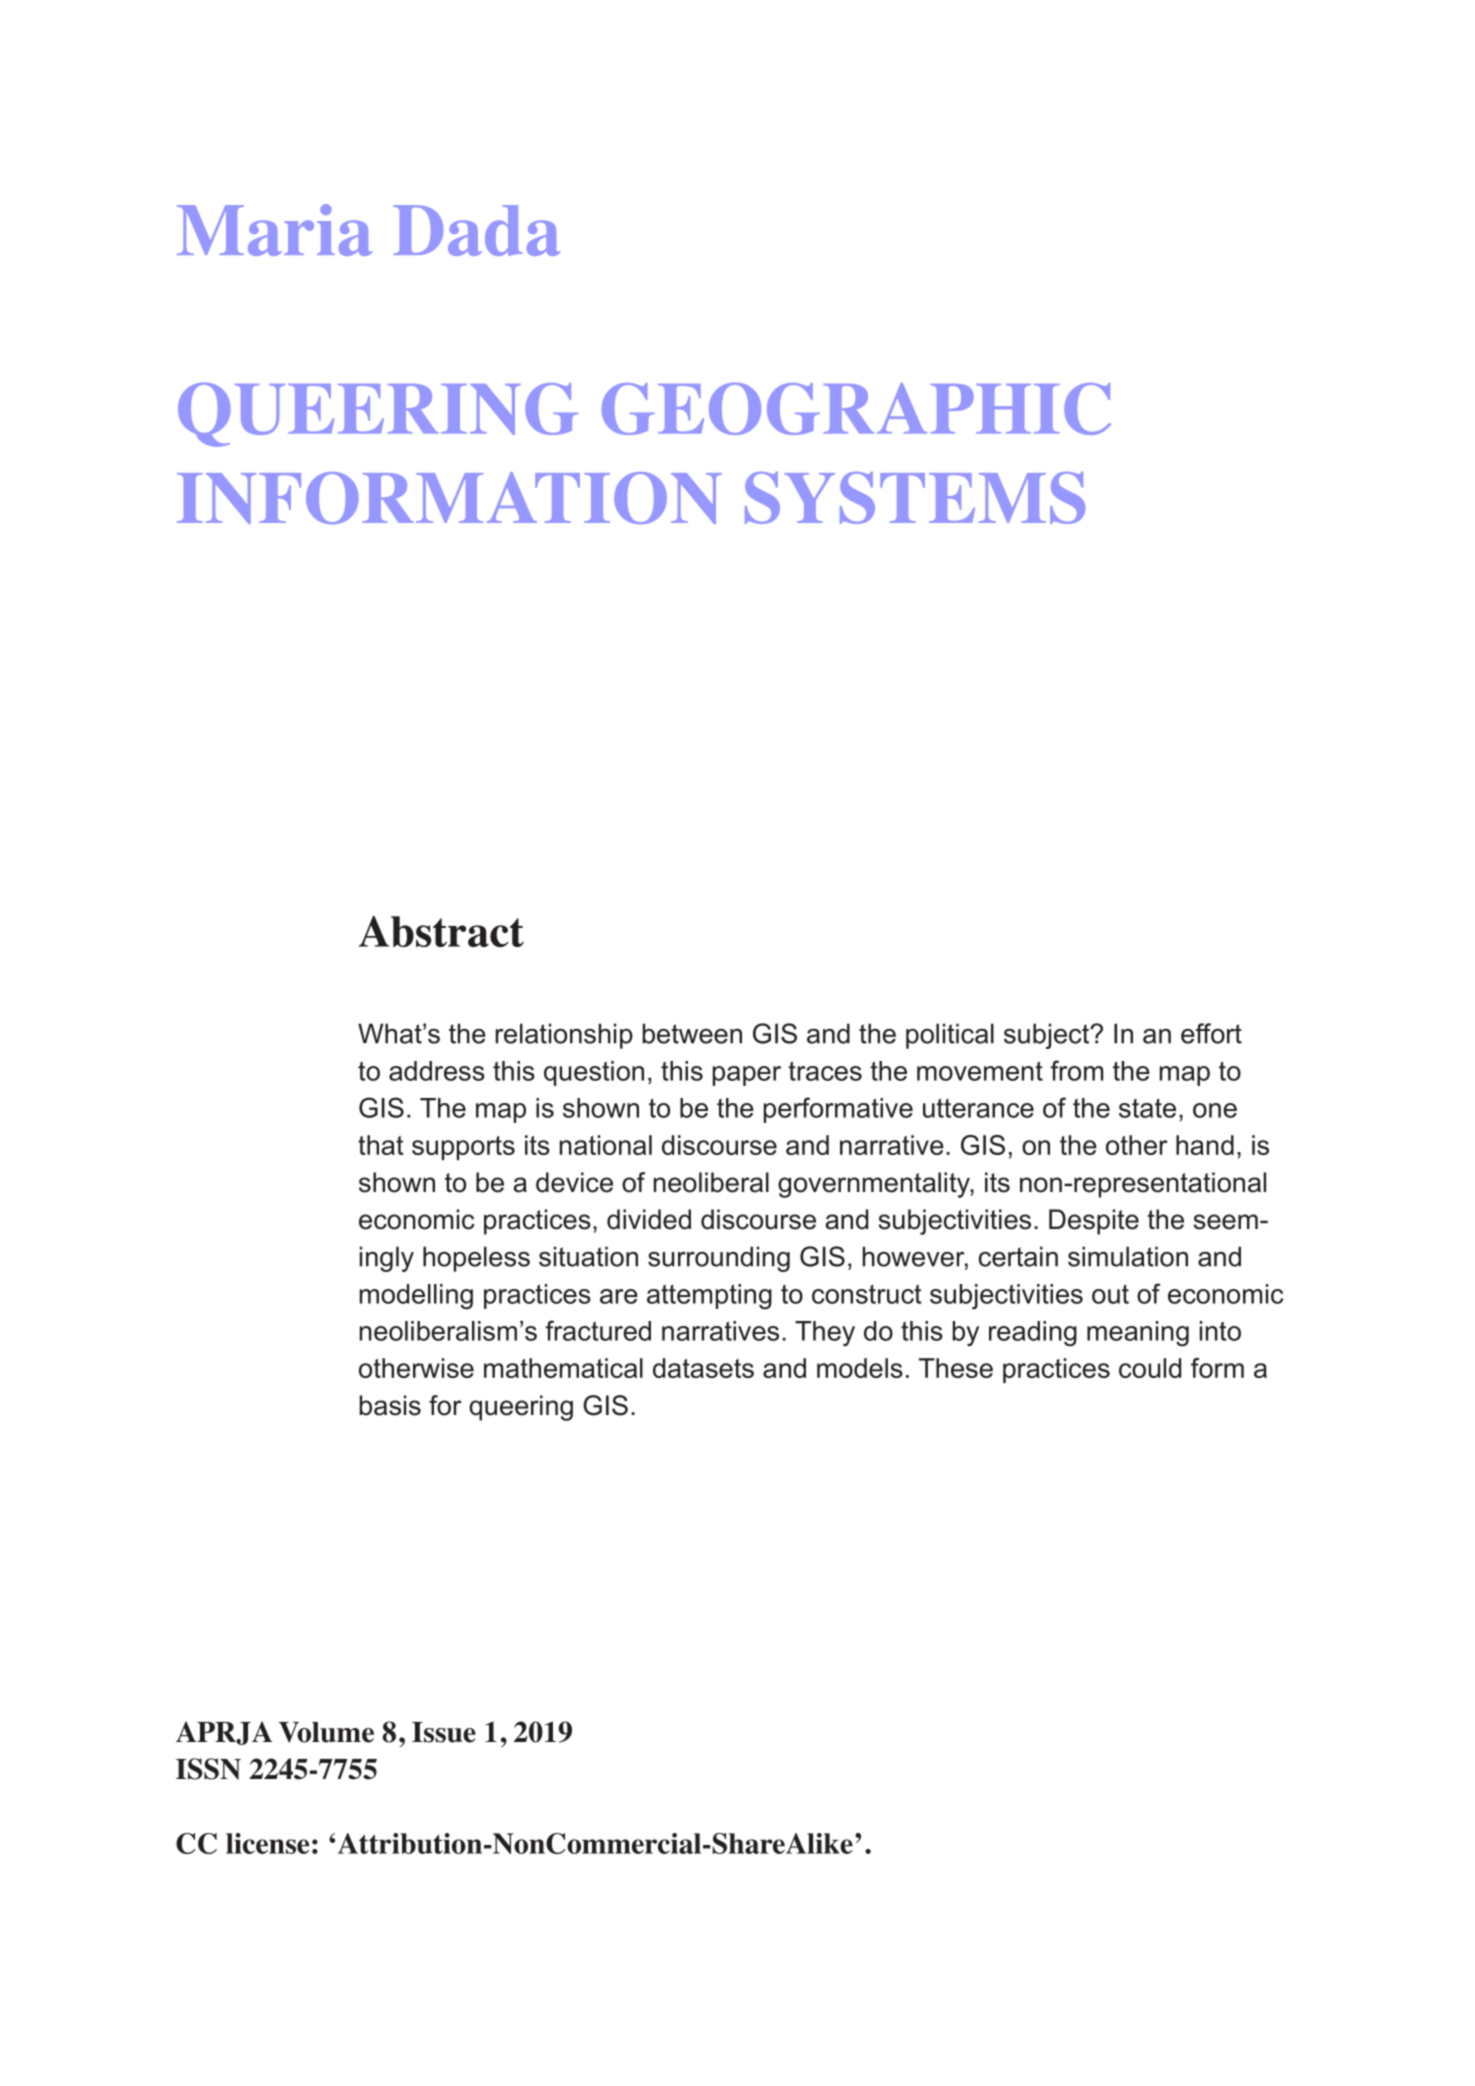 The image size is (1475, 2086). Describe the element at coordinates (1211, 1033) in the screenshot. I see `effort` at that location.
